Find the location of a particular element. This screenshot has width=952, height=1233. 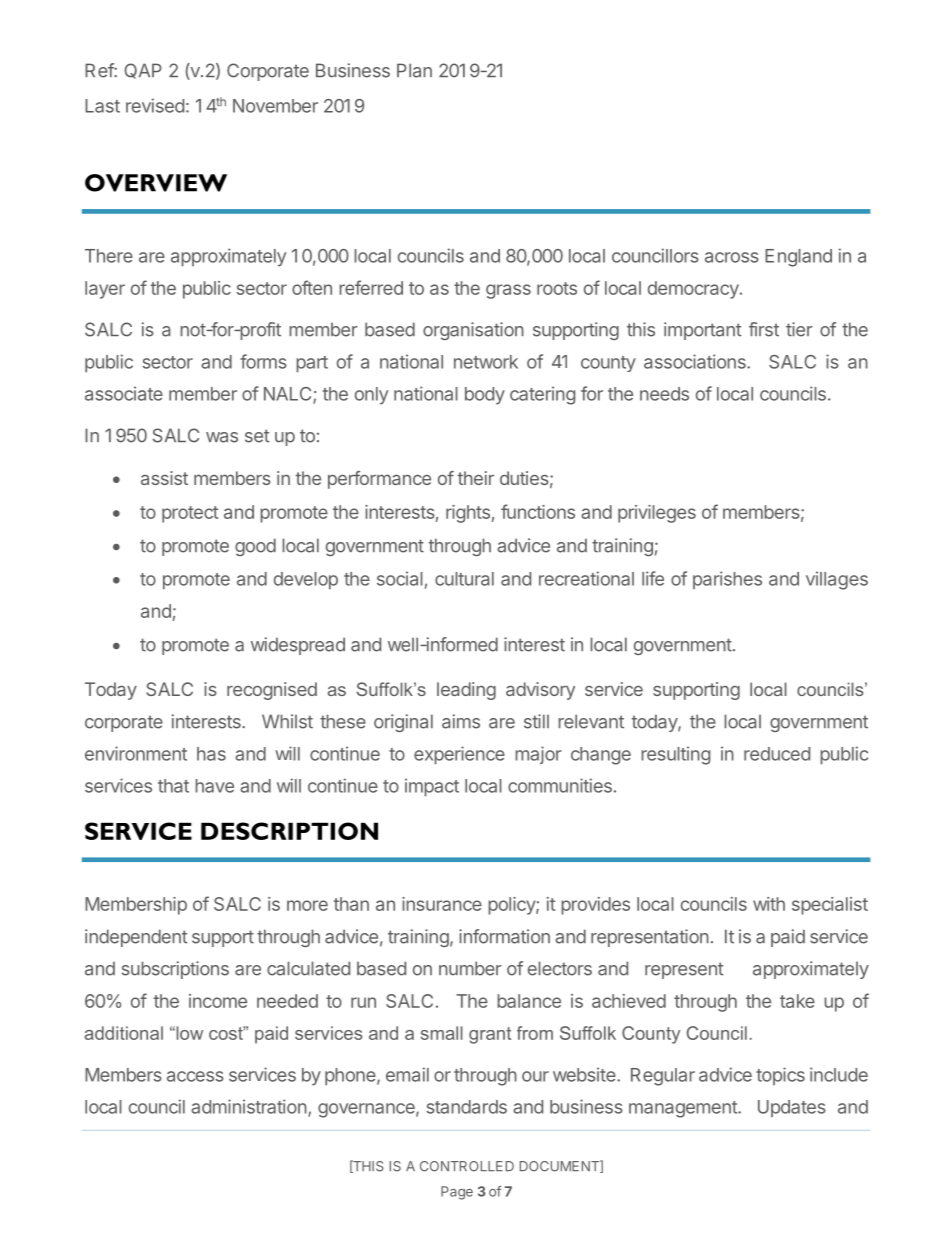

impact is located at coordinates (432, 787).
